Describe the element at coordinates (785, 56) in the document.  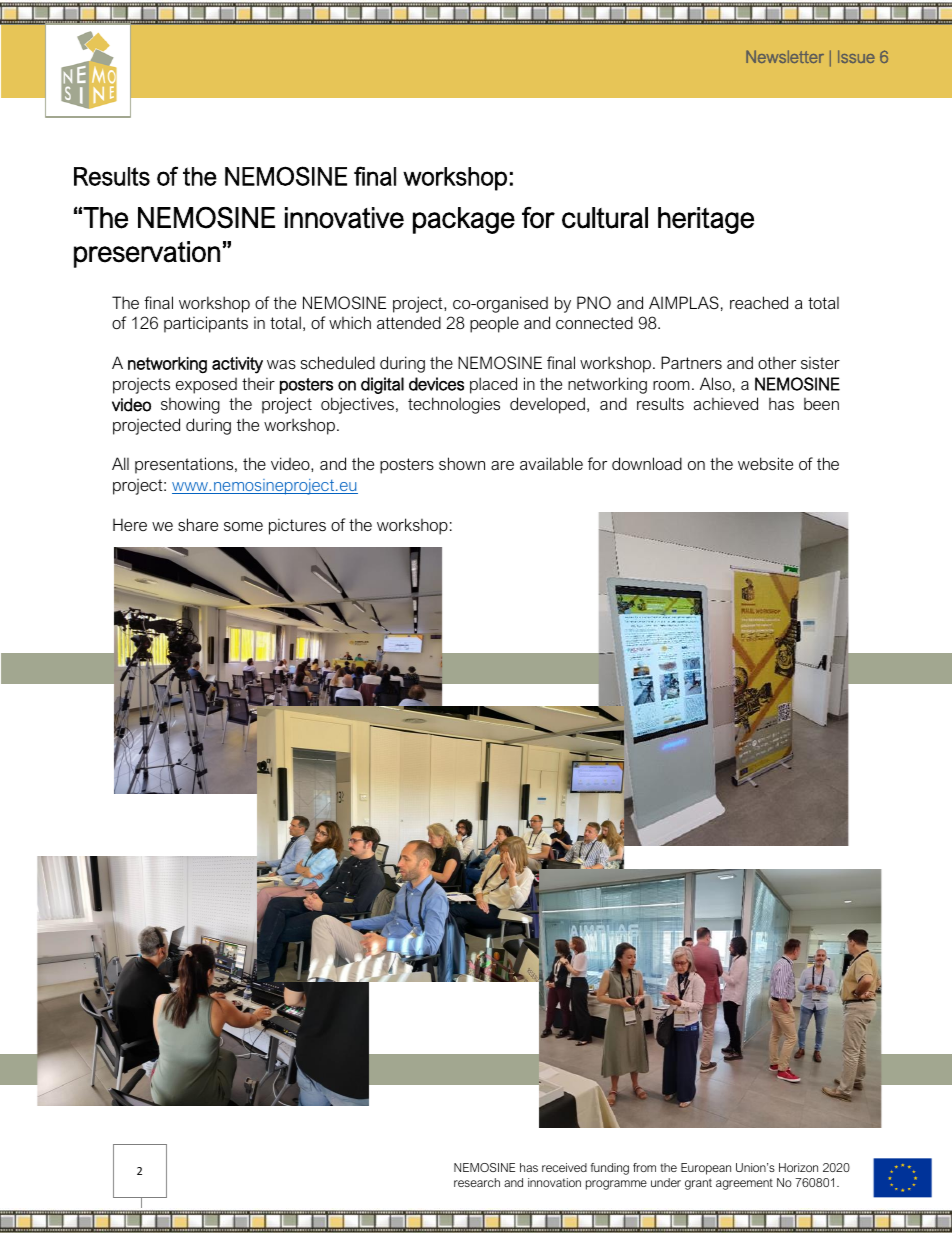
I see `Newsletter` at that location.
